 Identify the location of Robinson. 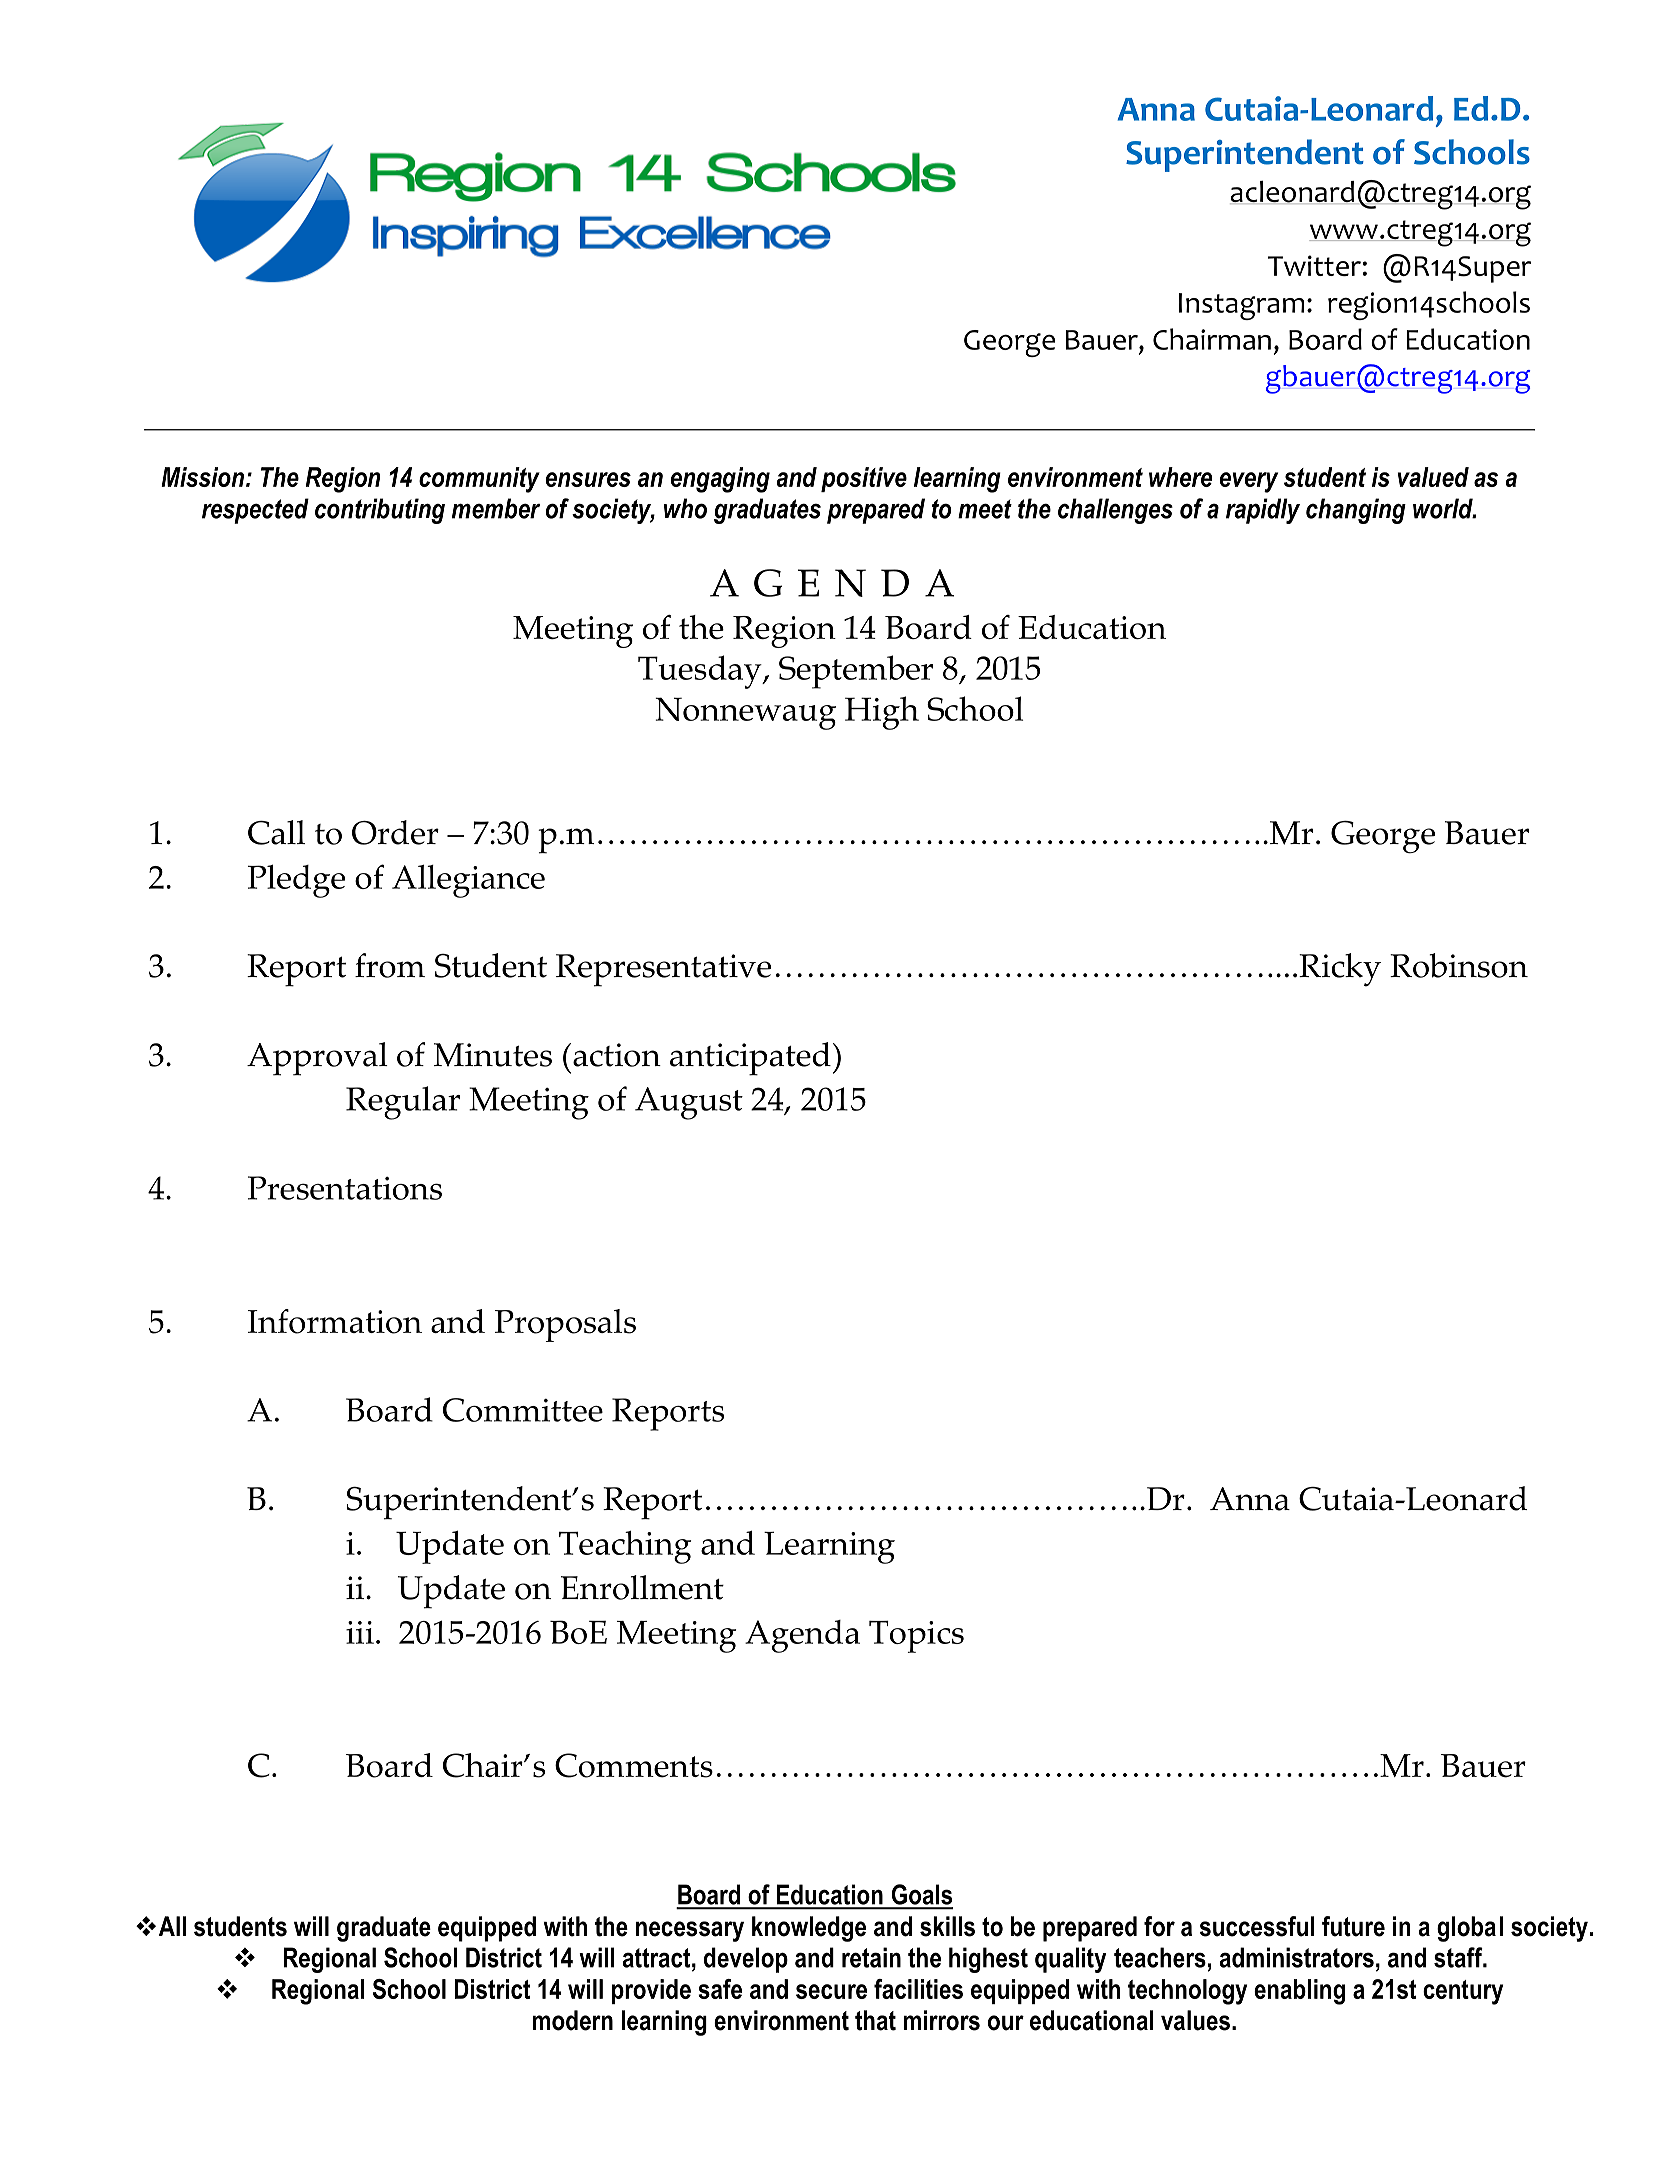
(1459, 965).
